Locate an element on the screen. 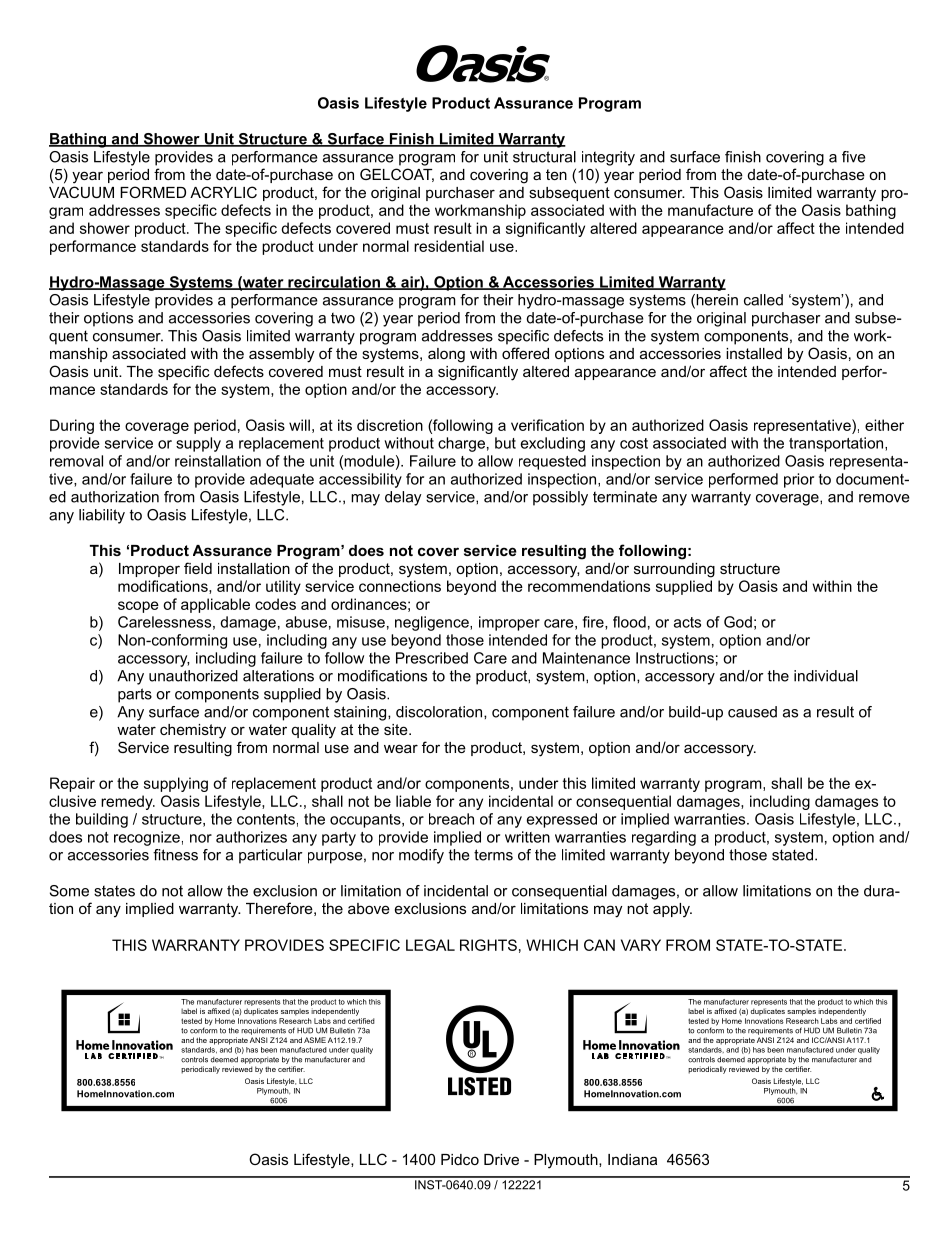  breach is located at coordinates (451, 819).
